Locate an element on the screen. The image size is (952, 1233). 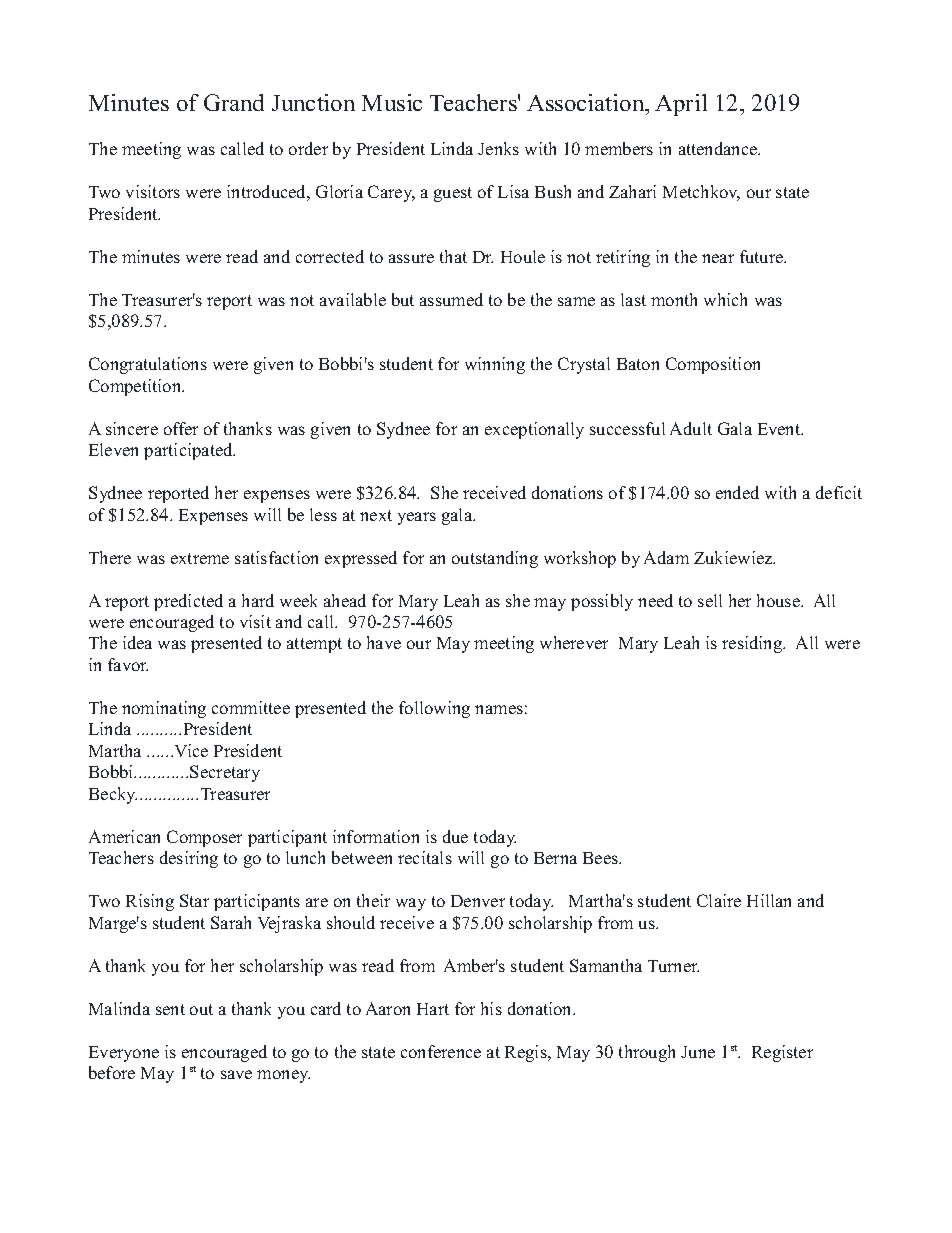
offer is located at coordinates (181, 428).
